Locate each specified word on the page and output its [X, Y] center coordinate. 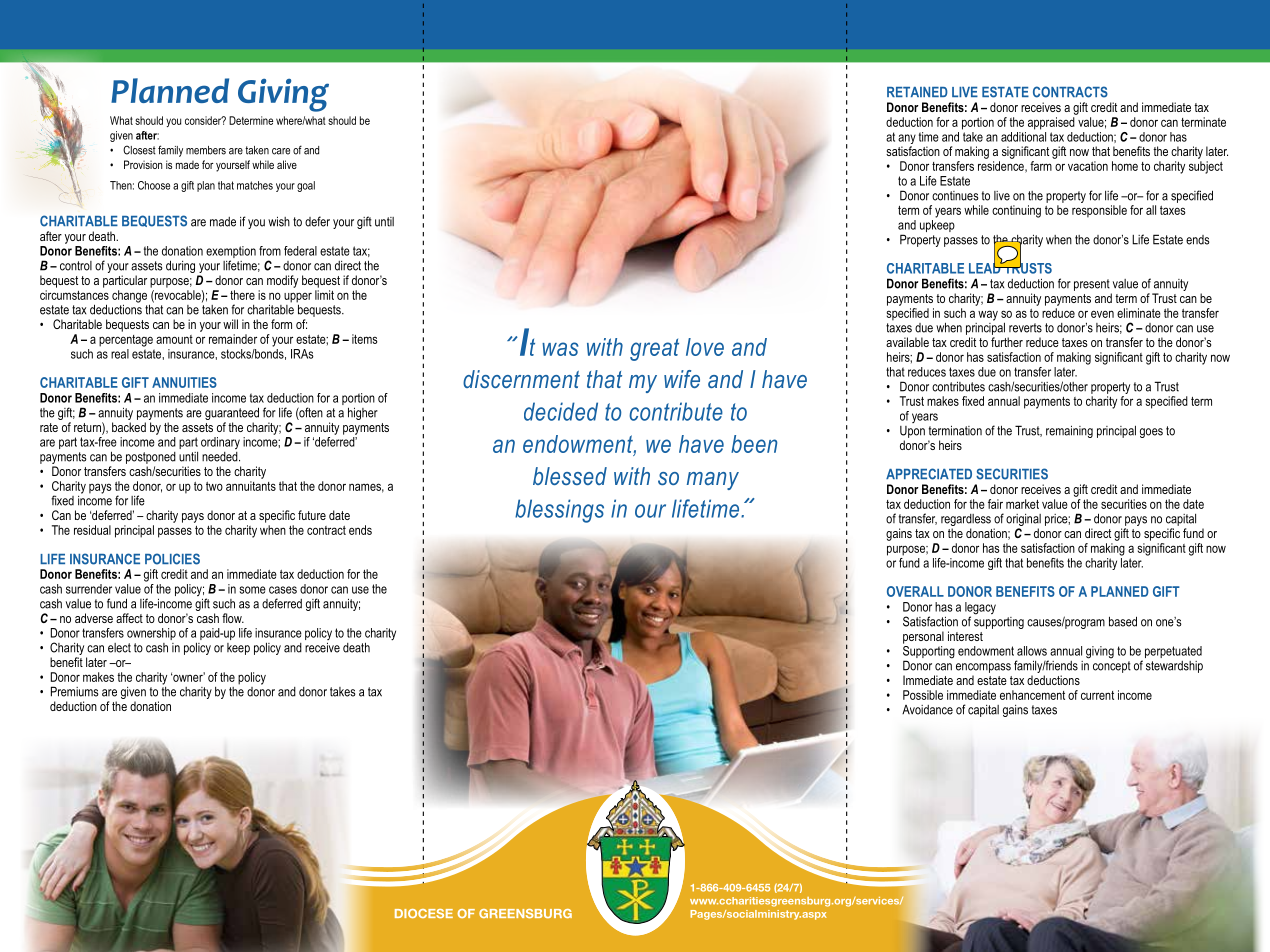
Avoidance [927, 710]
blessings [559, 511]
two [214, 486]
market [1022, 504]
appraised [1051, 123]
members [206, 150]
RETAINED [917, 92]
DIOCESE [424, 913]
